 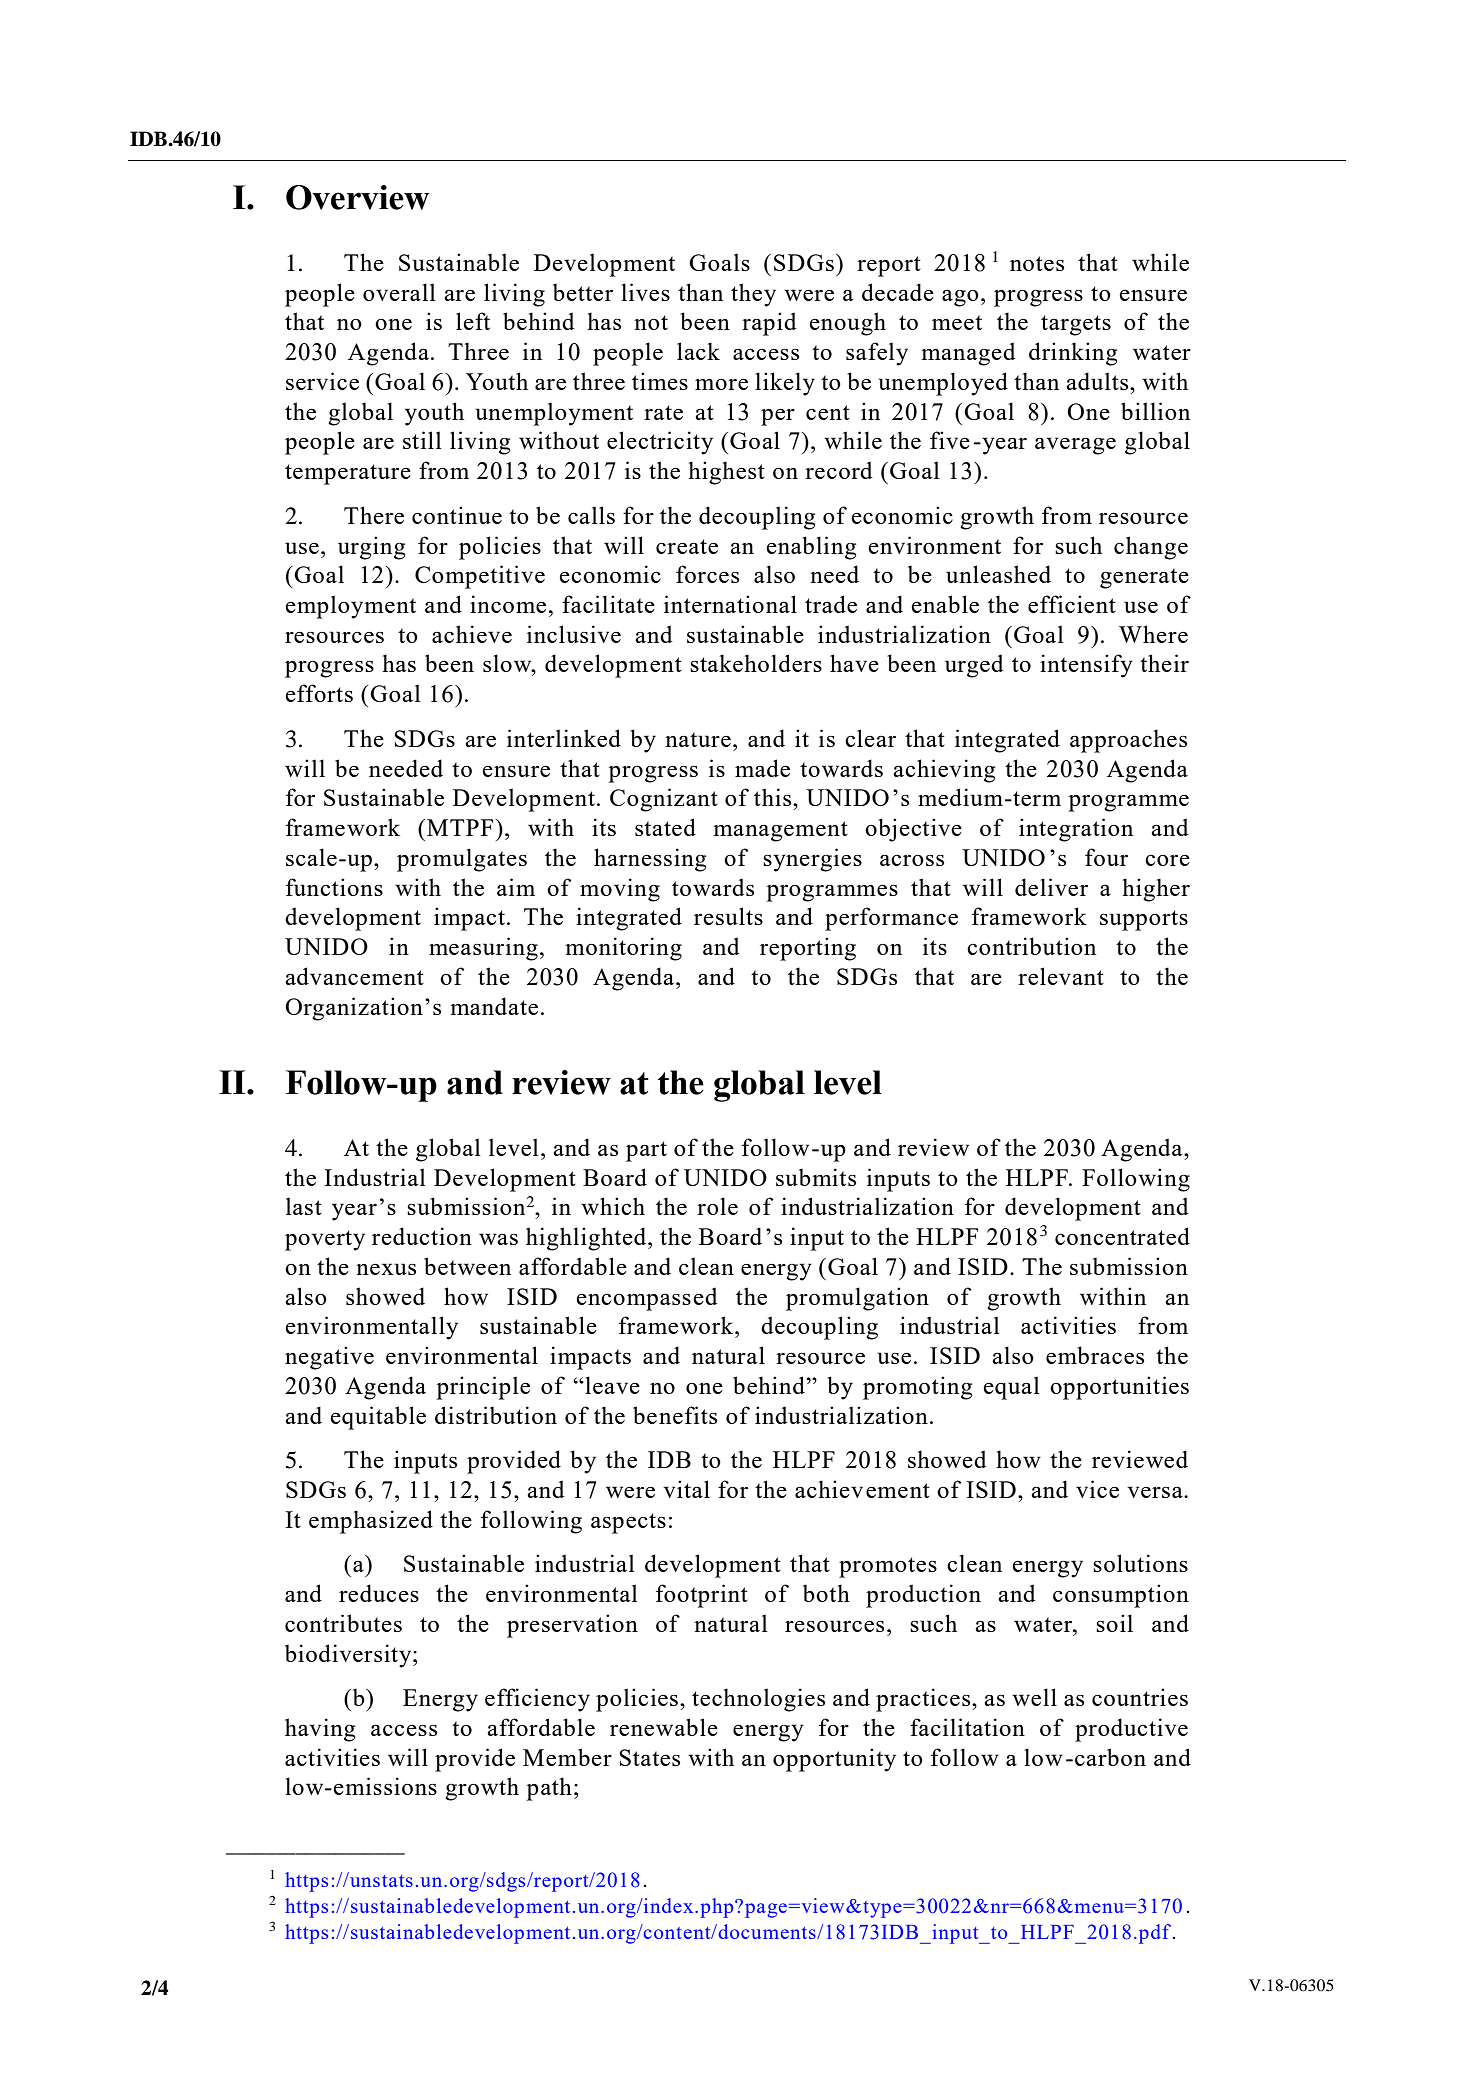 What do you see at coordinates (1095, 1355) in the image?
I see `embraces` at bounding box center [1095, 1355].
